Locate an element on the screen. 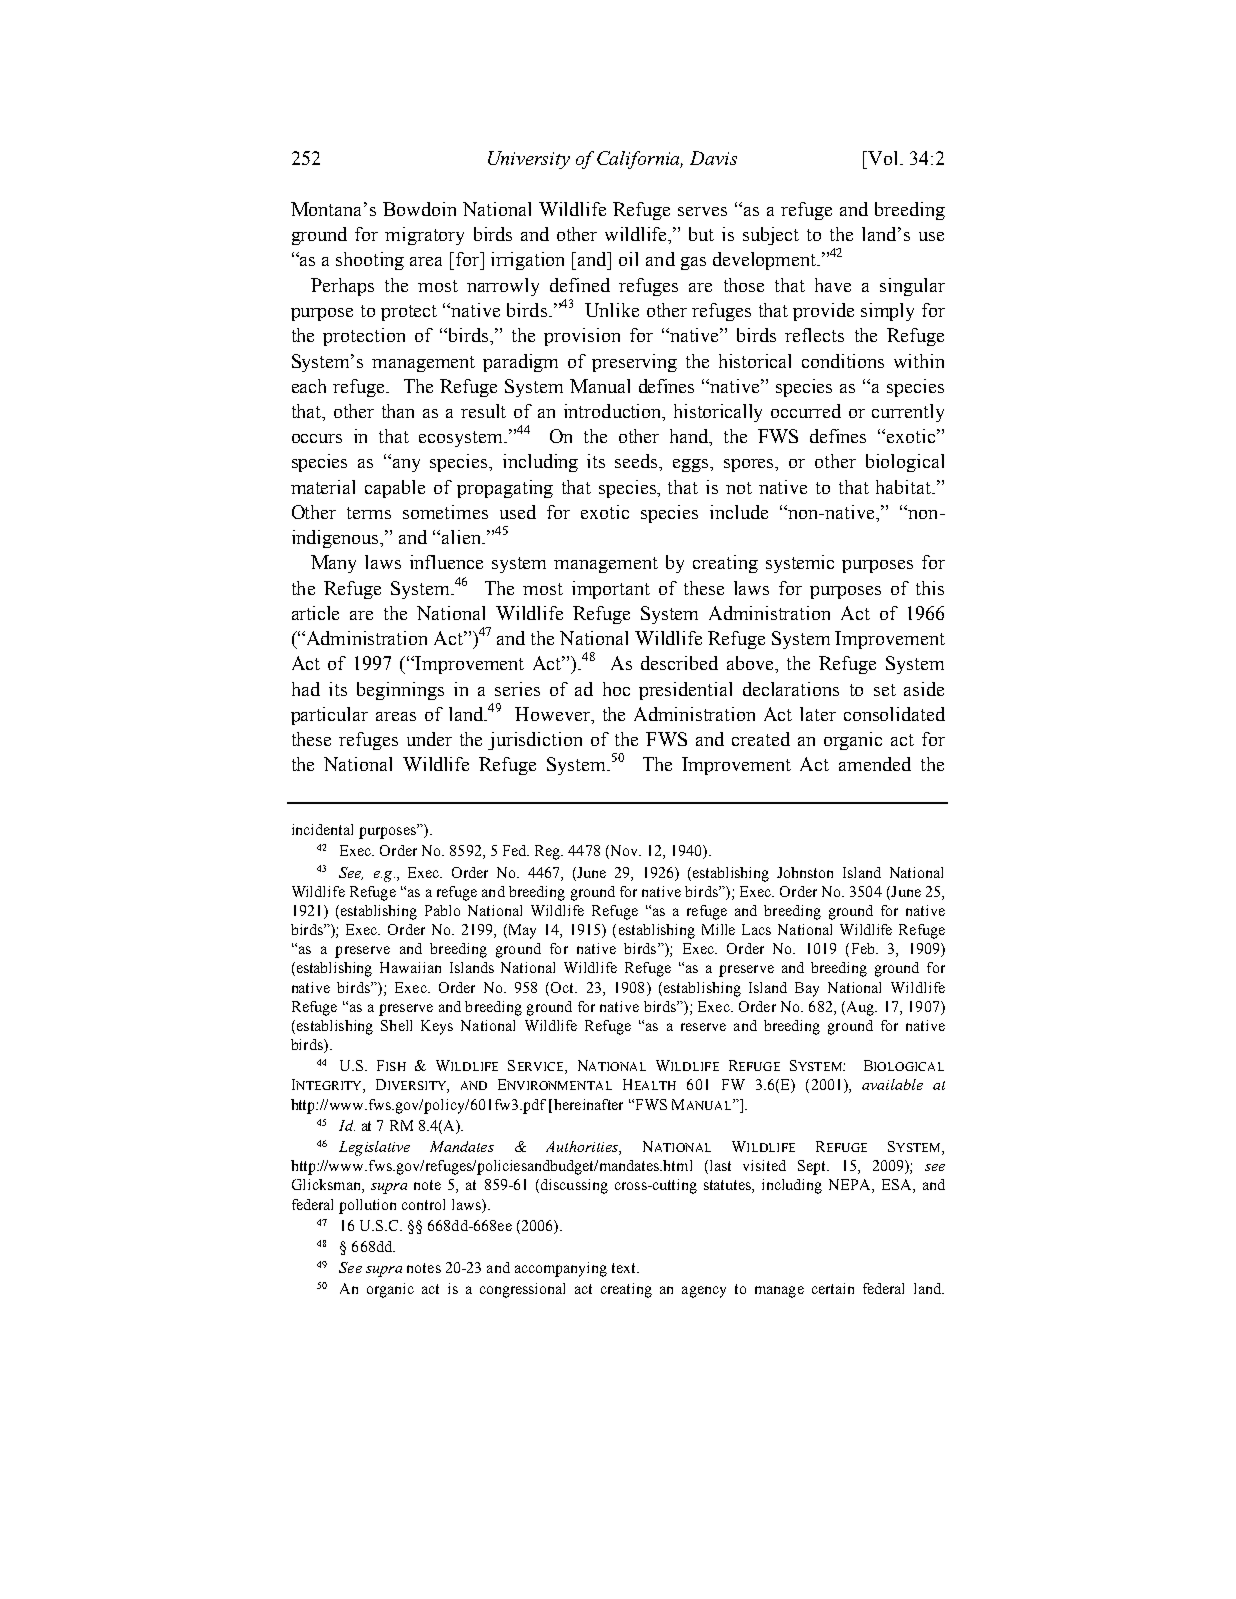 The image size is (1236, 1599). than is located at coordinates (398, 411).
